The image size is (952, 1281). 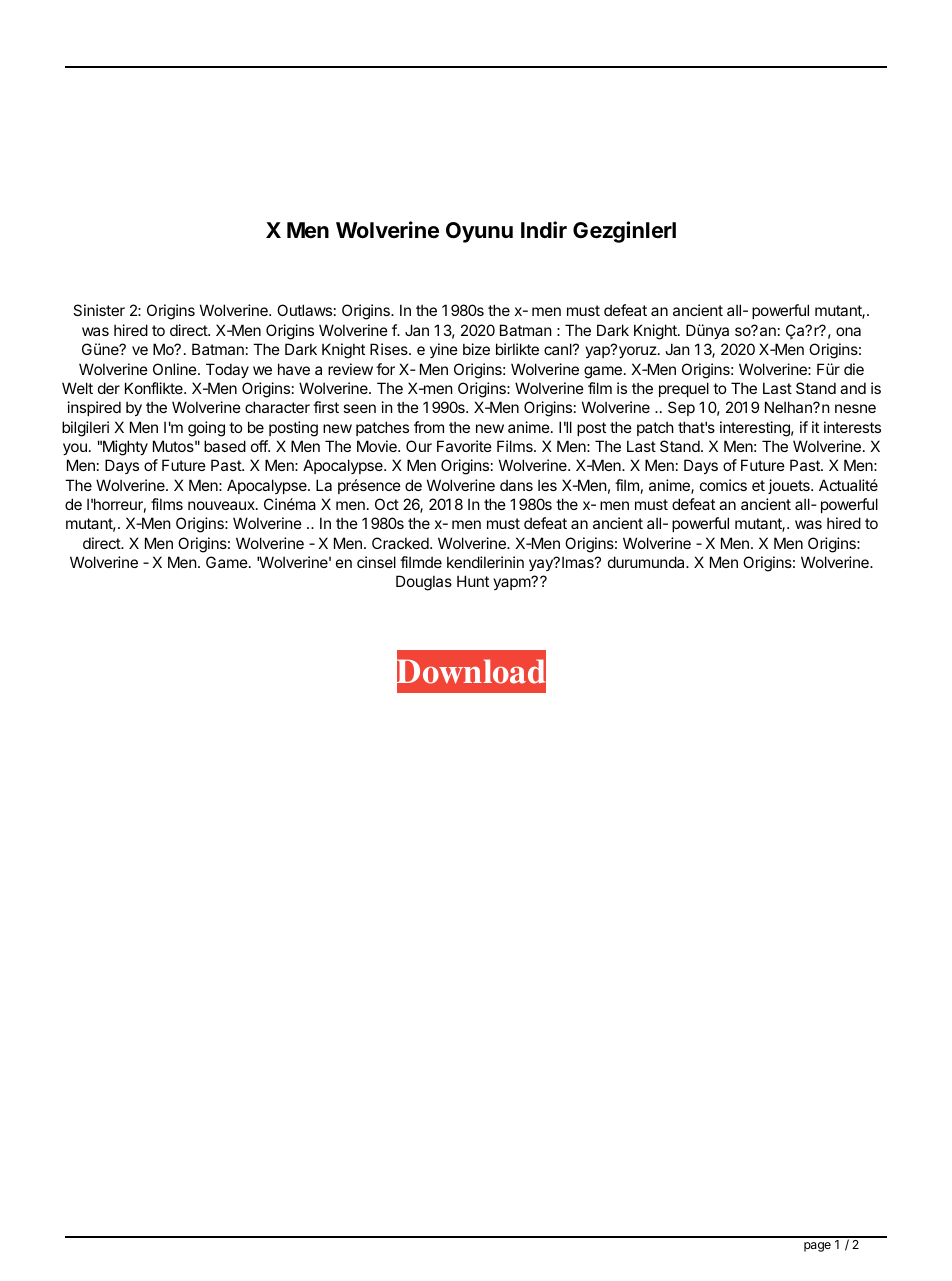 I want to click on Hunt, so click(x=473, y=581).
